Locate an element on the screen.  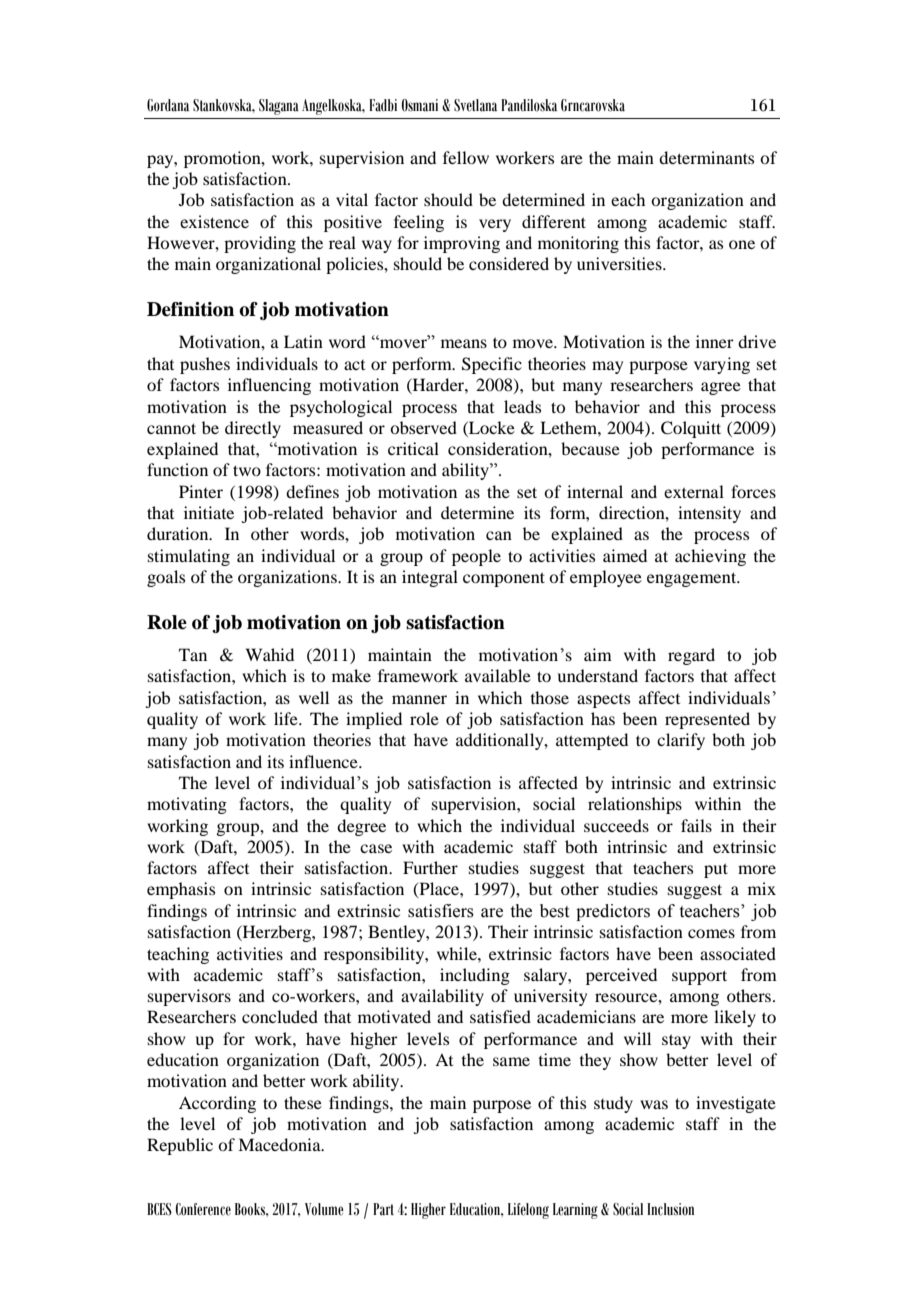
Wahid is located at coordinates (270, 654).
